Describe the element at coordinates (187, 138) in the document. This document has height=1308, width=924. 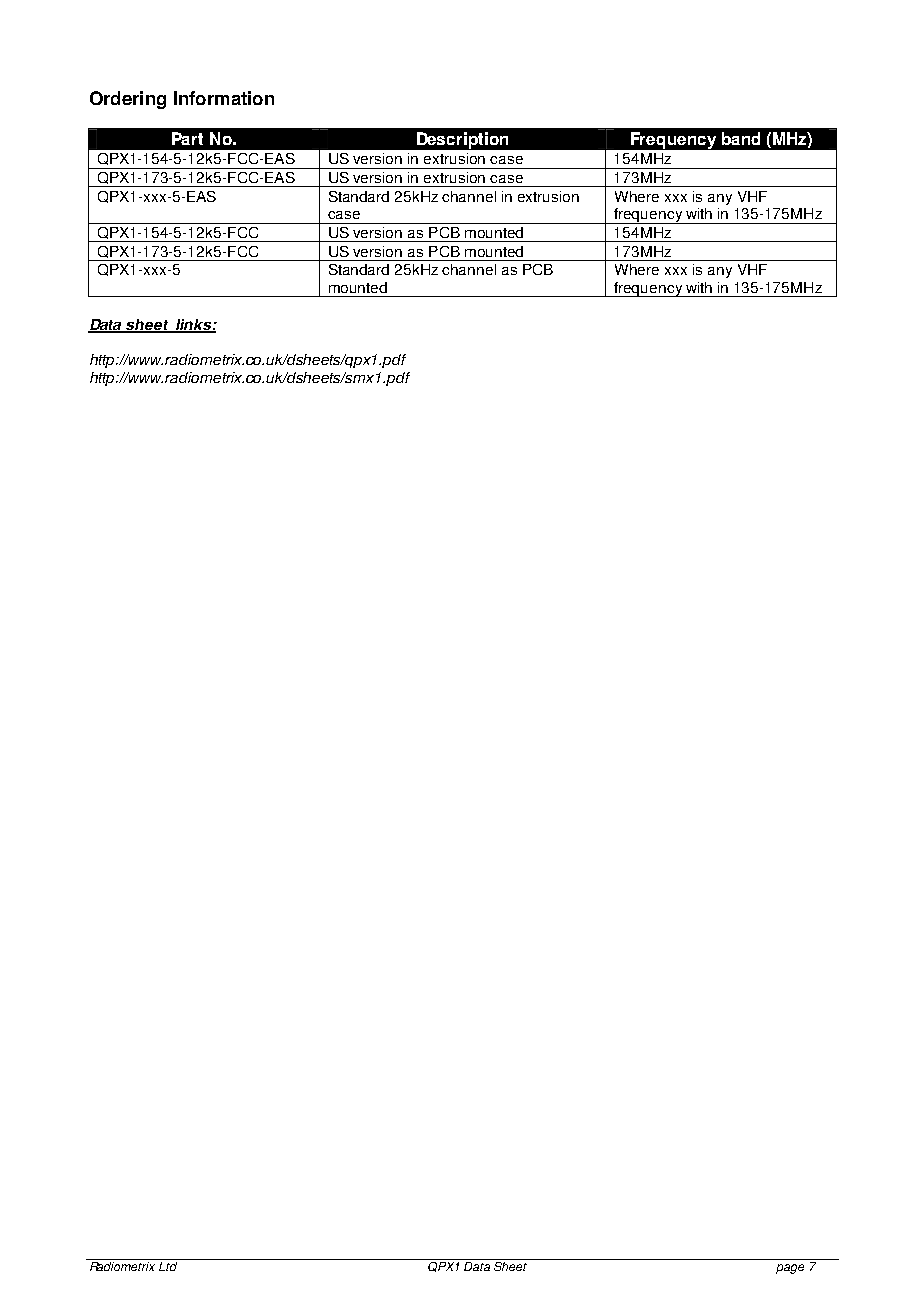
I see `Part` at that location.
